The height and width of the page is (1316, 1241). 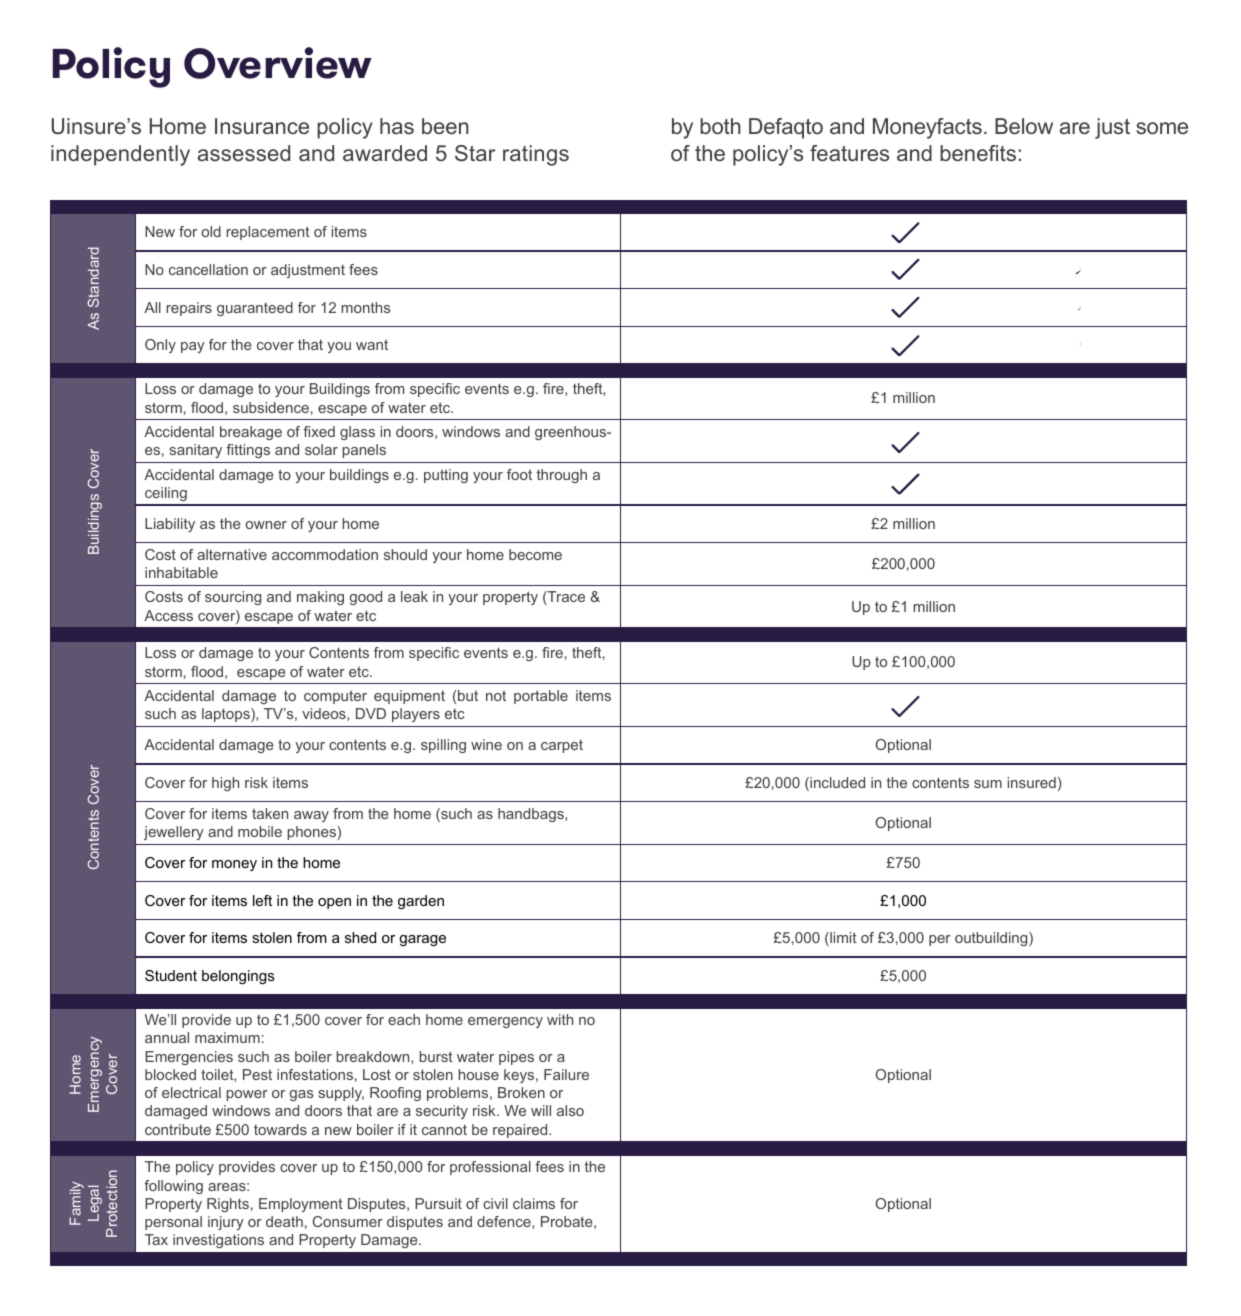 What do you see at coordinates (262, 126) in the page?
I see `Insurance` at bounding box center [262, 126].
